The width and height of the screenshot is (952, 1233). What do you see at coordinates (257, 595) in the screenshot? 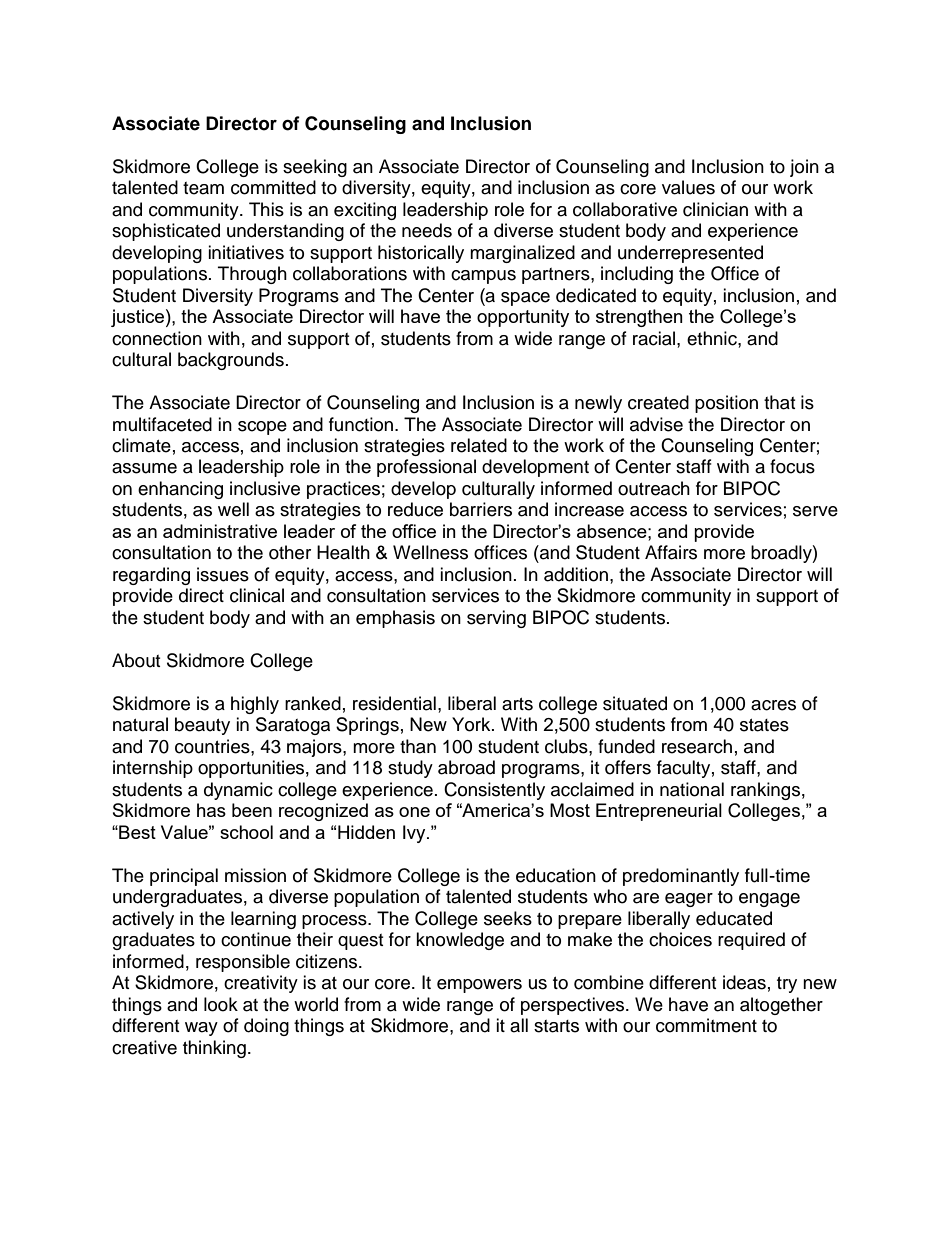
I see `clinical` at bounding box center [257, 595].
